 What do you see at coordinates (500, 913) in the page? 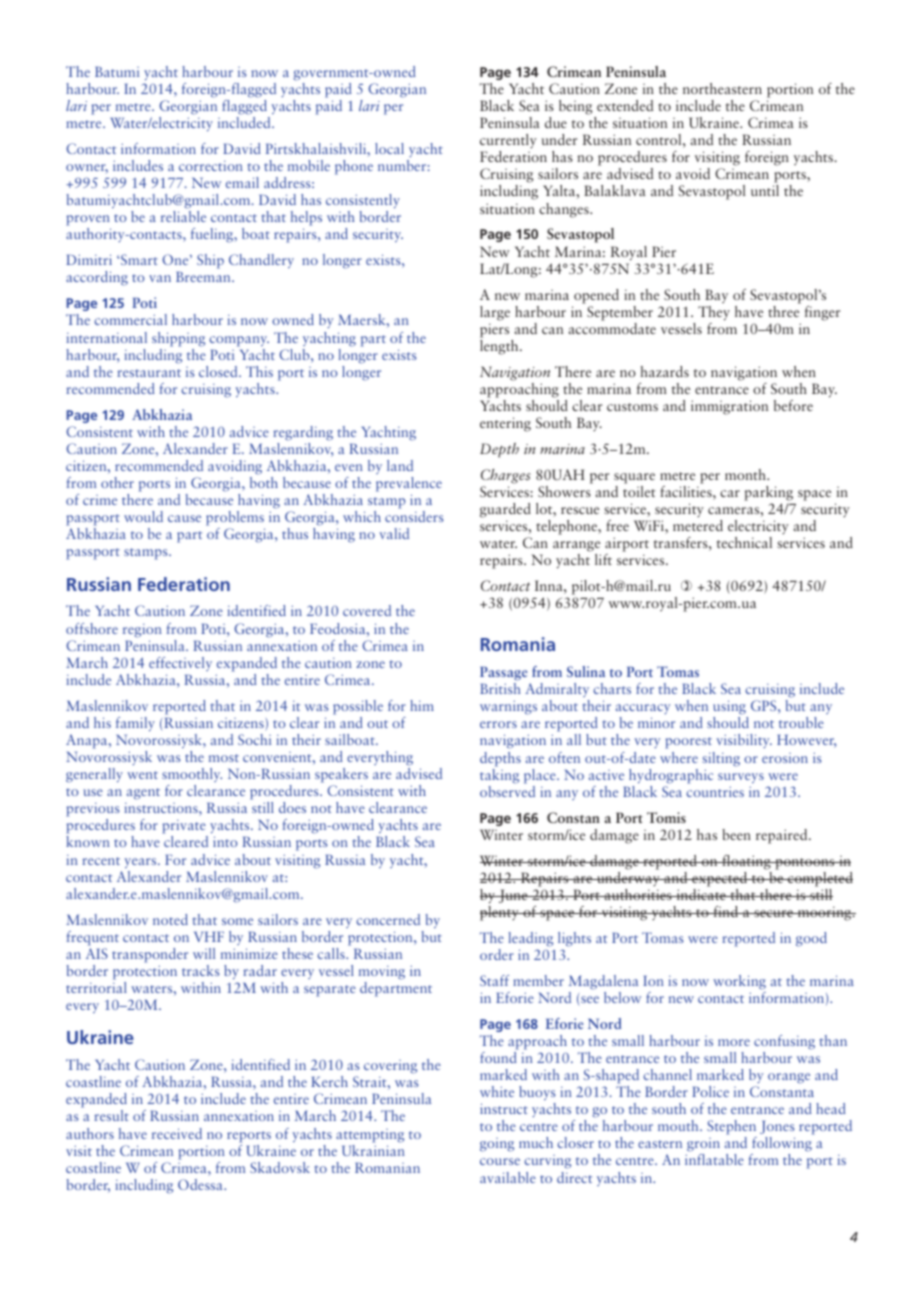
I see `plenty` at bounding box center [500, 913].
